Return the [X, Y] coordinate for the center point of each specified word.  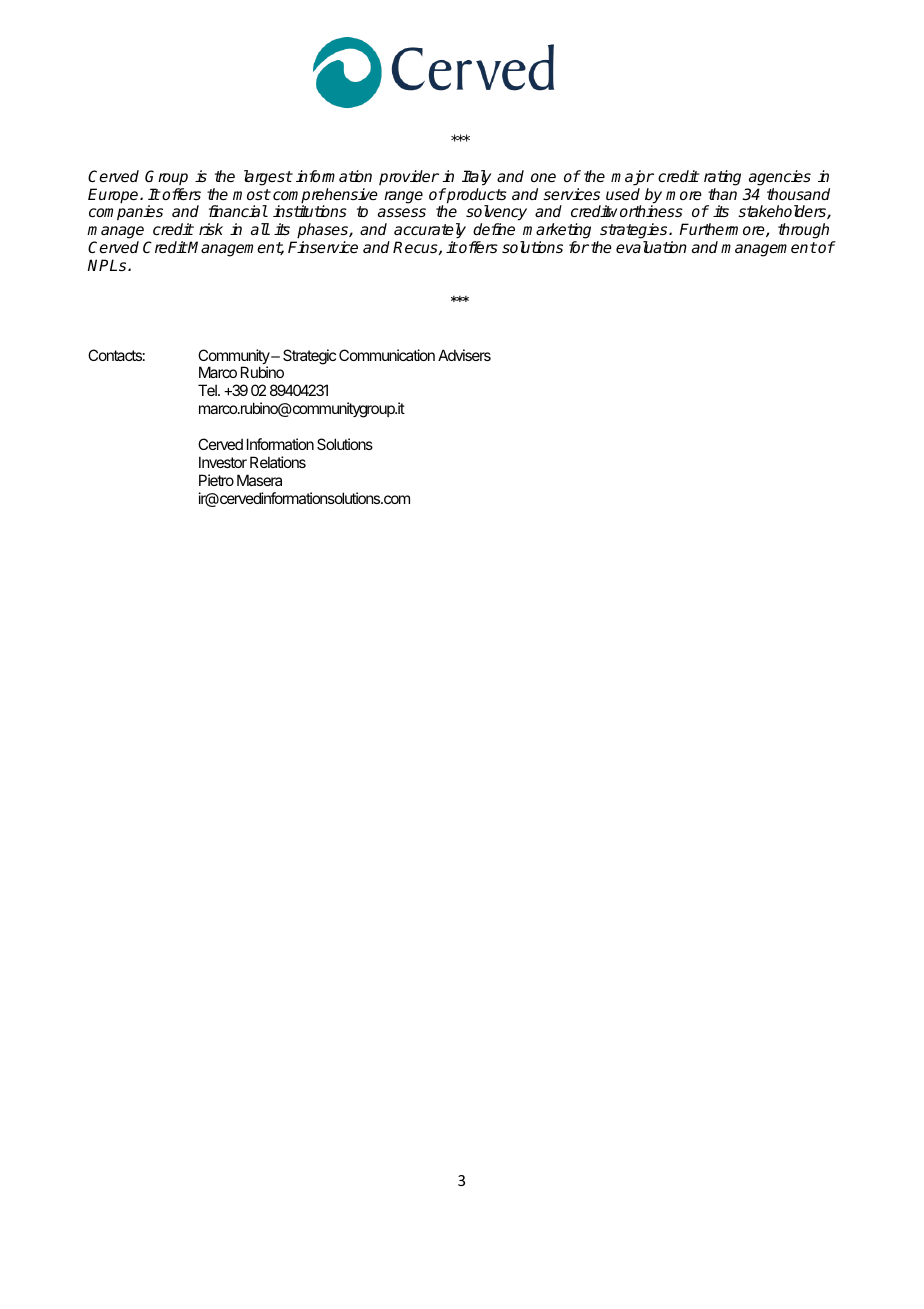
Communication [387, 355]
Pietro [216, 480]
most [252, 194]
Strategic [309, 357]
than [722, 194]
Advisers [464, 355]
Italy [476, 178]
